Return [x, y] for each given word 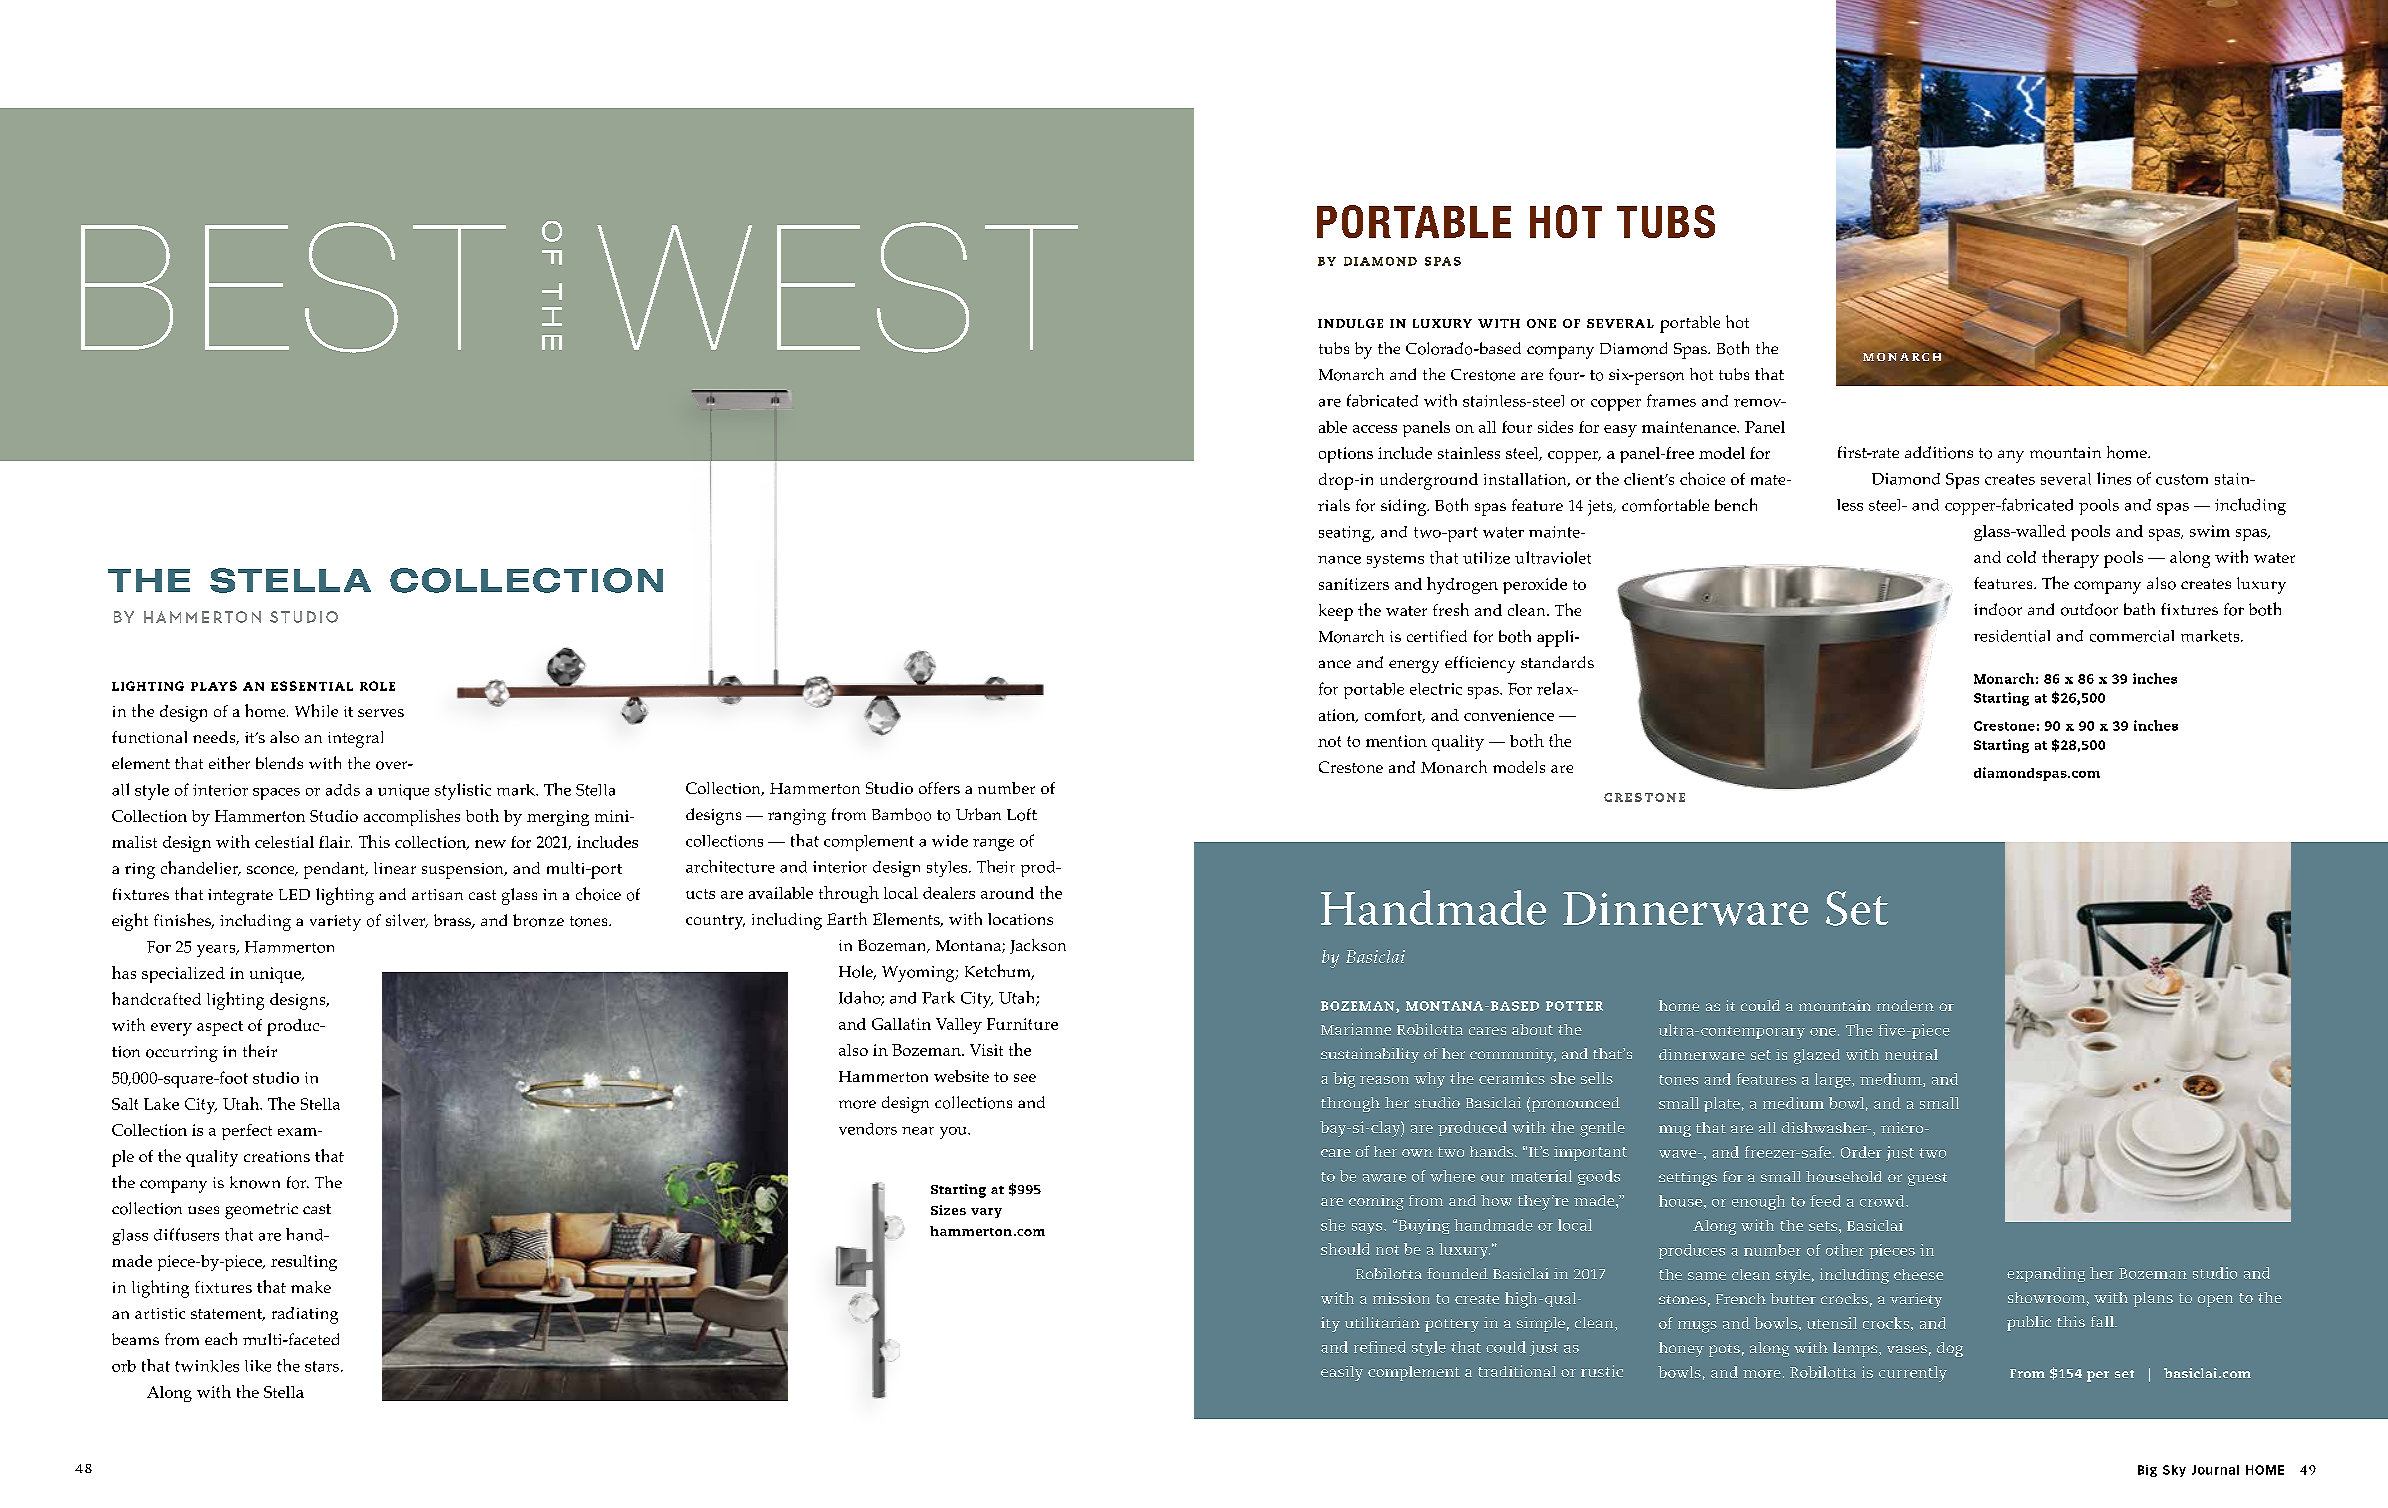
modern [1905, 1005]
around [1007, 893]
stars [323, 1366]
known [255, 1182]
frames [1671, 400]
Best [293, 287]
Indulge [1350, 323]
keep [1336, 612]
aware [1384, 1178]
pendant [335, 870]
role [377, 686]
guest [1927, 1179]
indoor [1998, 609]
